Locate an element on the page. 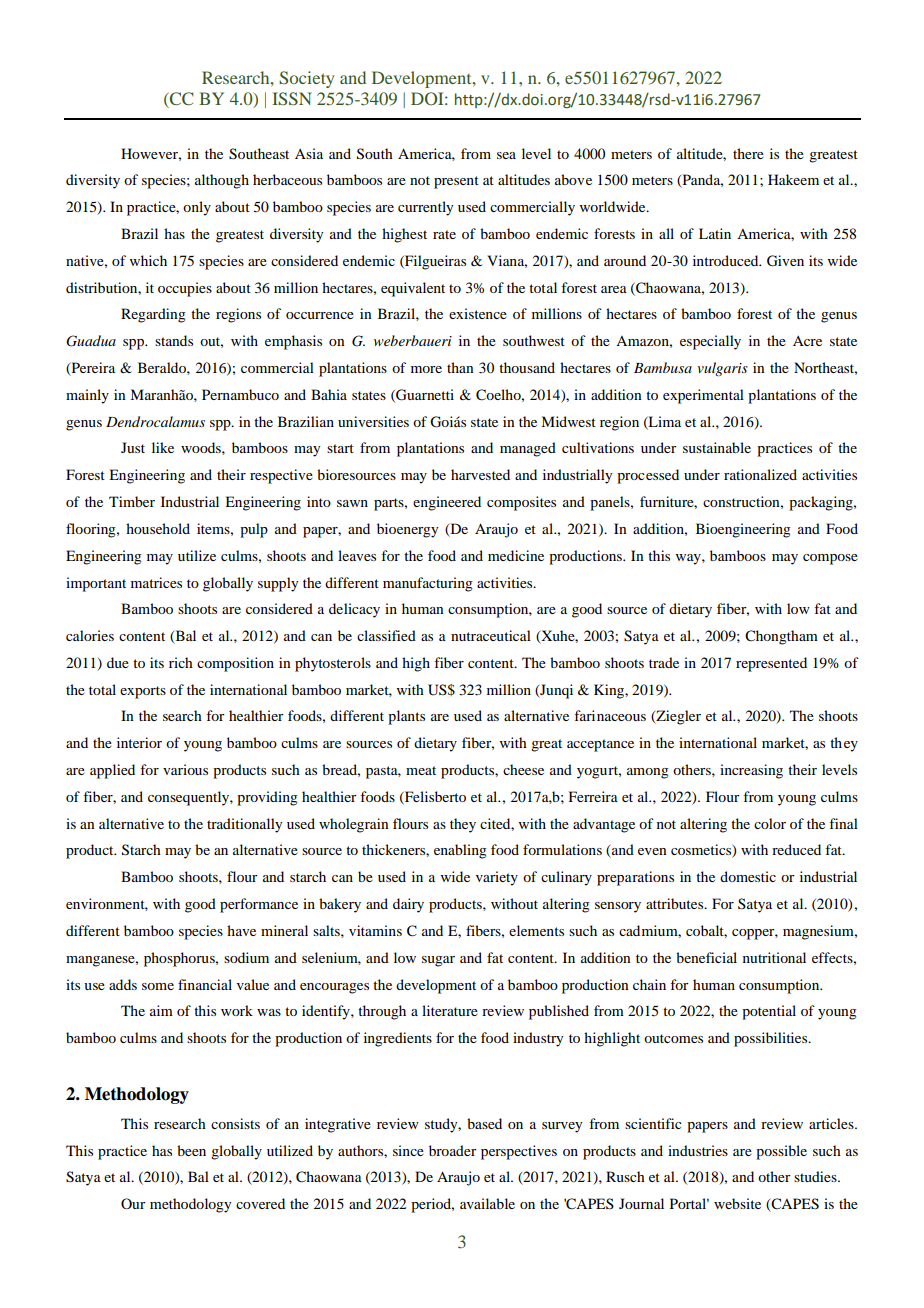 The height and width of the document is (1308, 924). stands is located at coordinates (174, 340).
